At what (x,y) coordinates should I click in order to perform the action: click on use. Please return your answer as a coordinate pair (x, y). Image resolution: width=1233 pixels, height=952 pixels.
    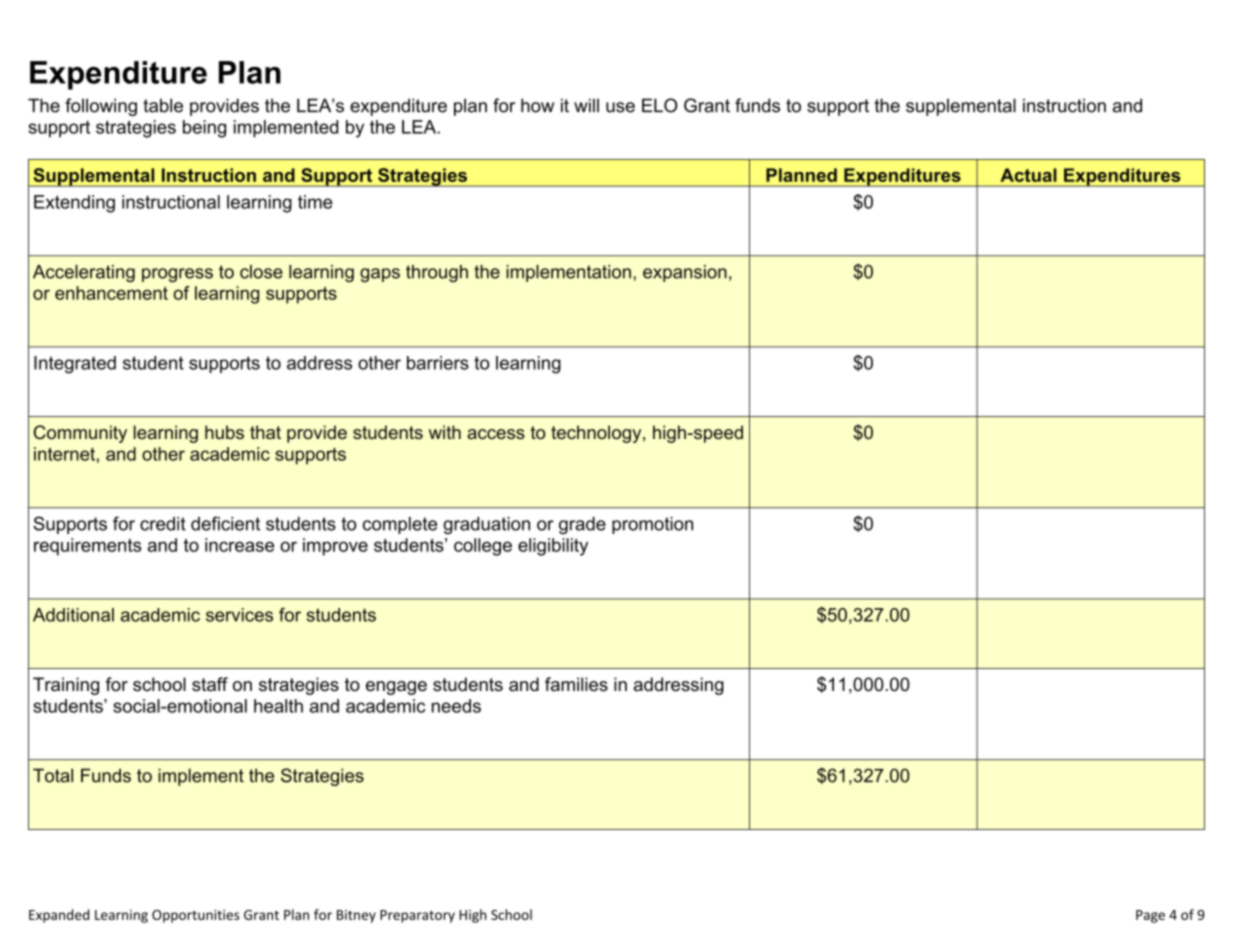
    Looking at the image, I should click on (620, 107).
